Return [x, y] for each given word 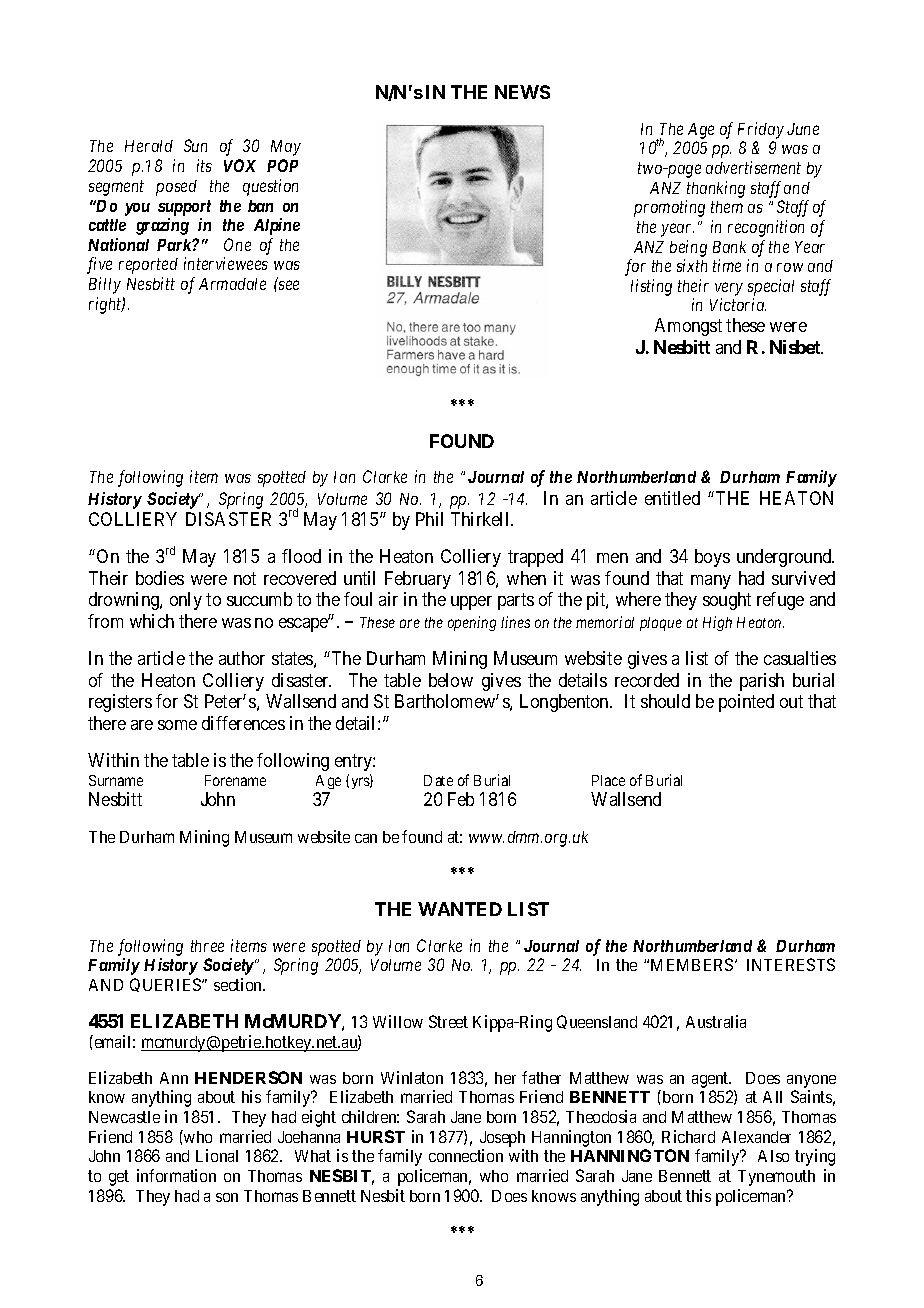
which [152, 621]
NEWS [522, 92]
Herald [149, 146]
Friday [761, 130]
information [176, 1175]
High [717, 623]
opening [472, 623]
